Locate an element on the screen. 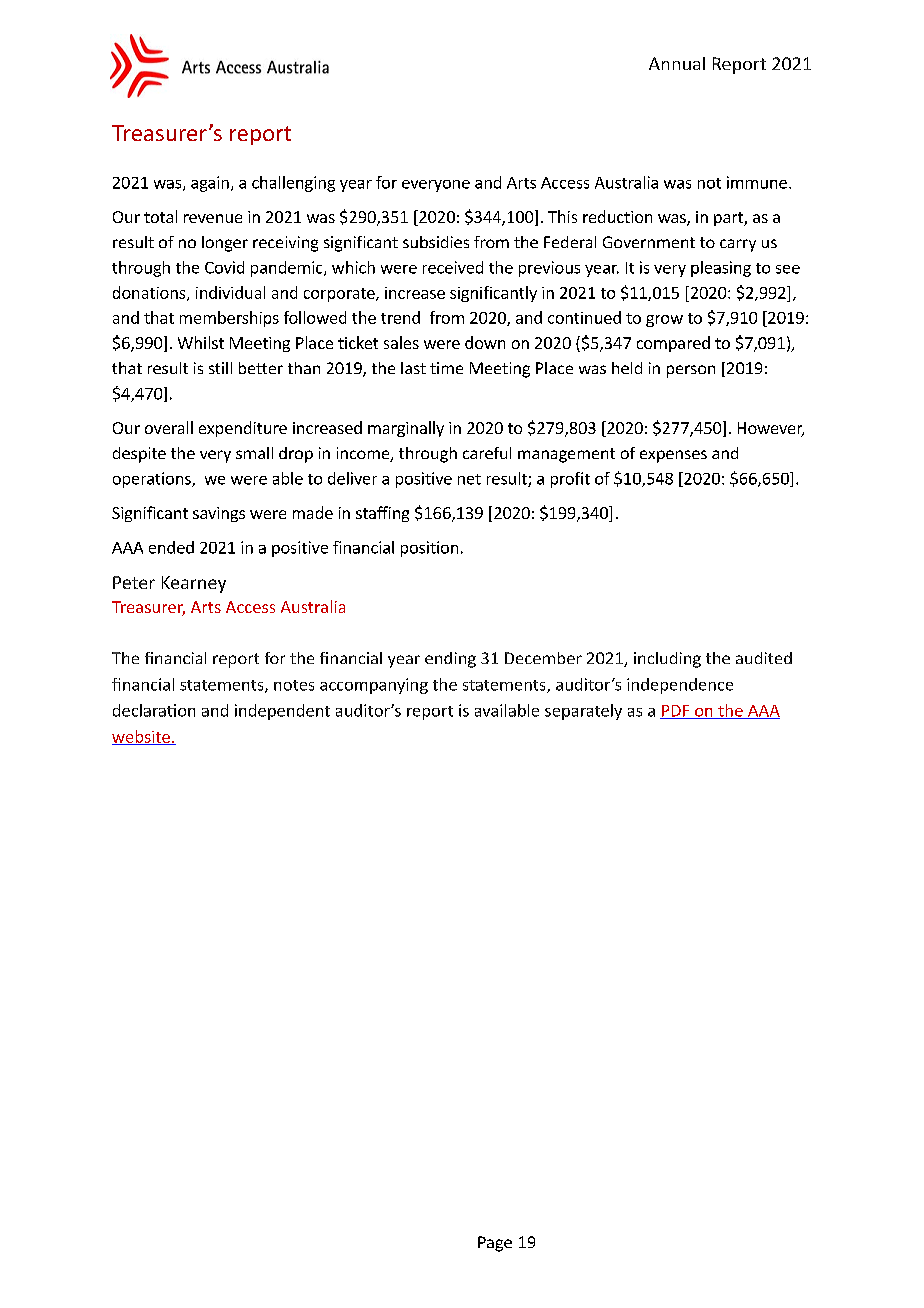 This screenshot has height=1308, width=924. including is located at coordinates (667, 660).
